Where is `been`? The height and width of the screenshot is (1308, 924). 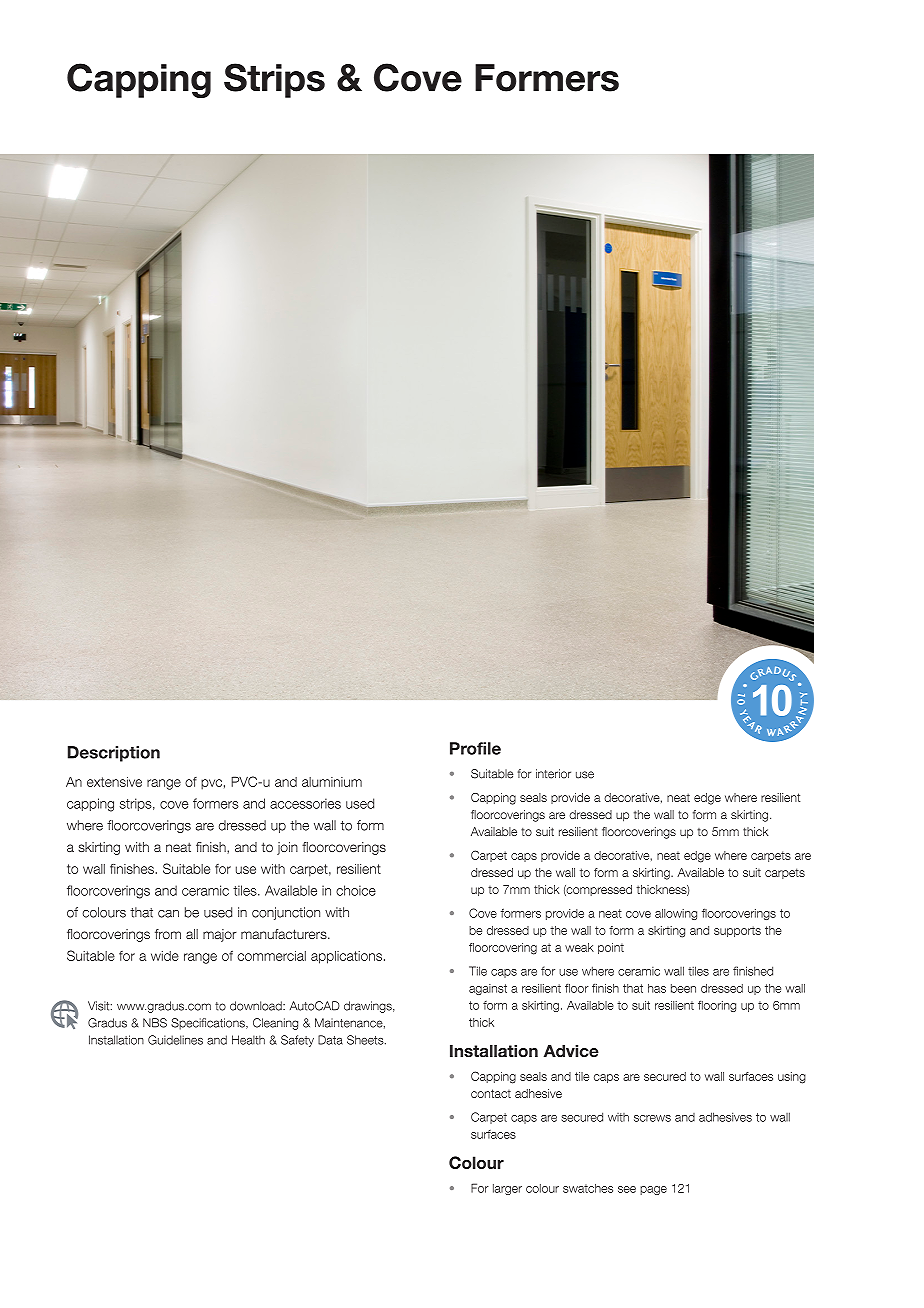 been is located at coordinates (683, 988).
